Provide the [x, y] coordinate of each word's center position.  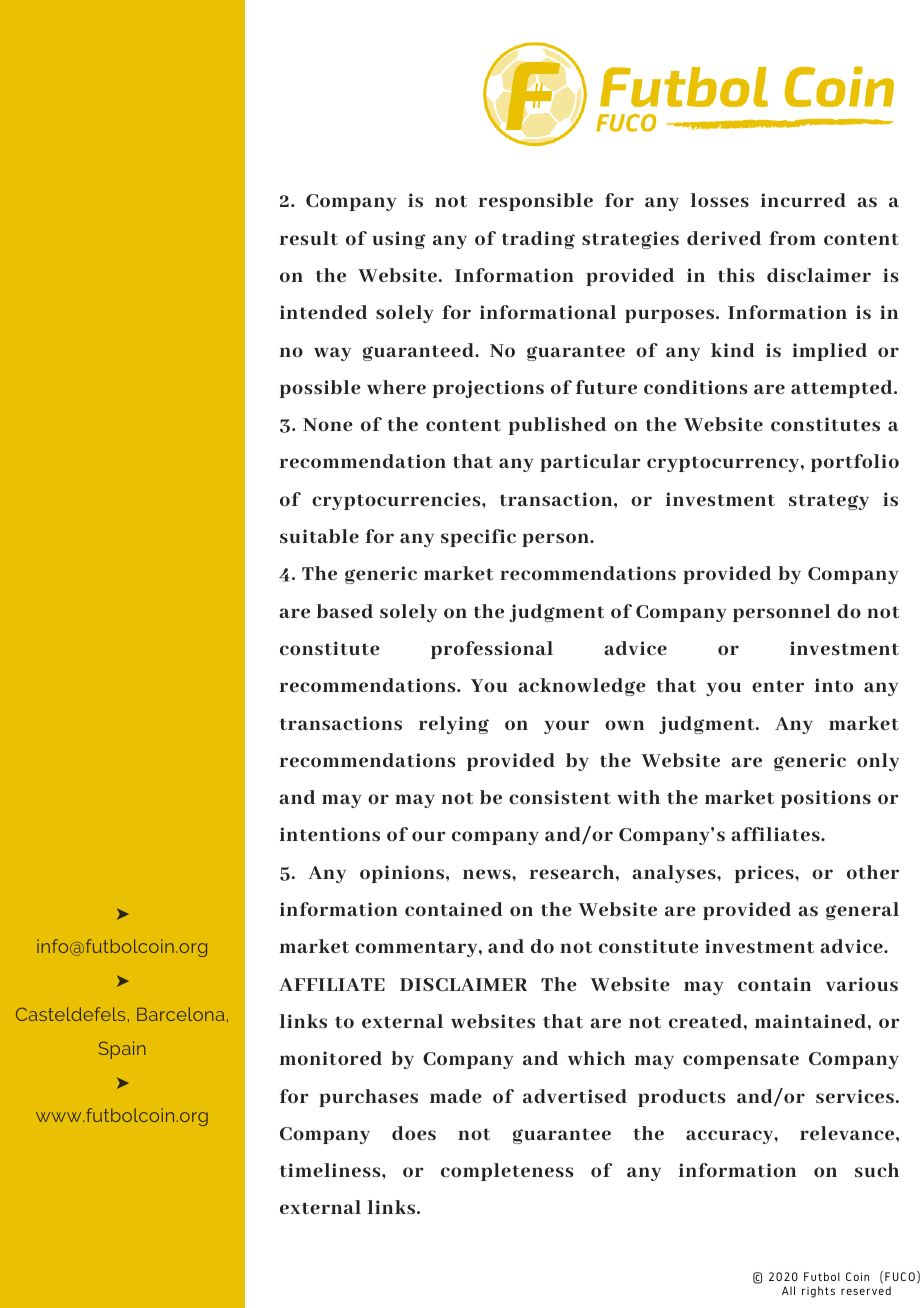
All [788, 1290]
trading [538, 240]
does [414, 1133]
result [309, 238]
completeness [507, 1172]
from [792, 238]
